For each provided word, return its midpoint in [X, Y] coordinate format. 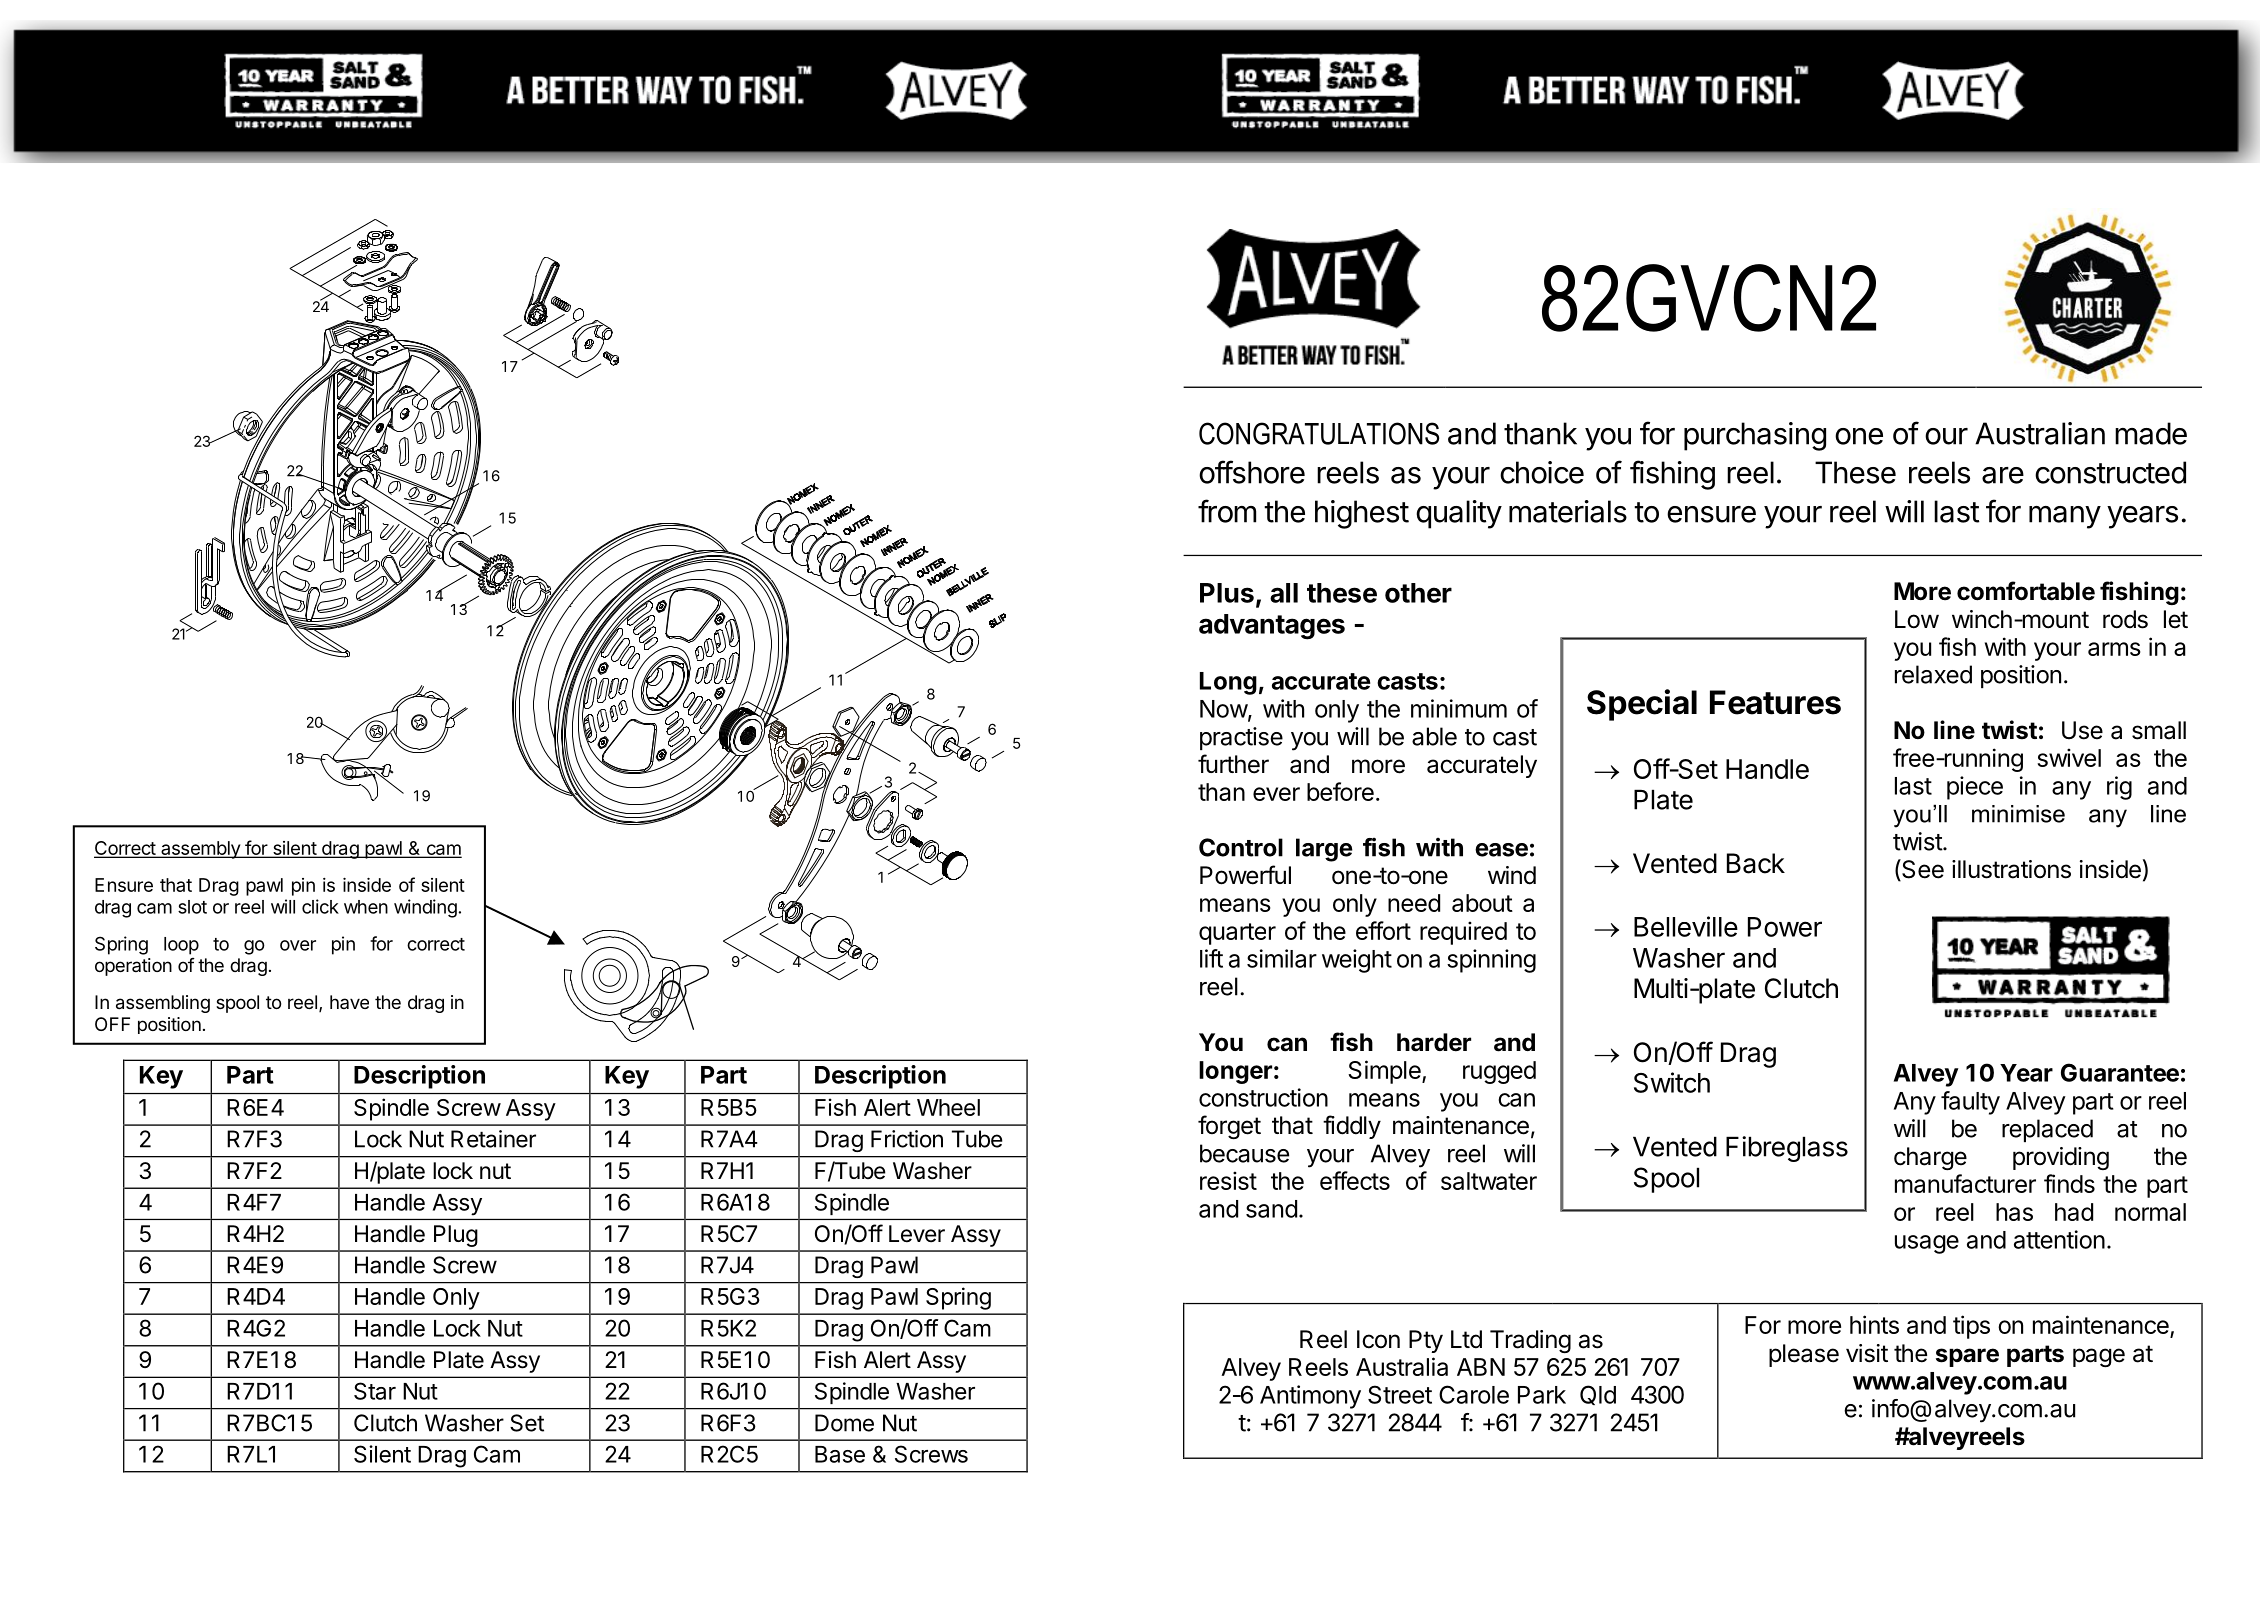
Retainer [493, 1139]
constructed [2110, 472]
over [298, 945]
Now [1224, 710]
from [1227, 511]
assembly [200, 850]
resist [1228, 1180]
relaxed [1933, 674]
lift [1211, 958]
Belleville [1686, 926]
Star [375, 1391]
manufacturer [1965, 1183]
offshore [1252, 472]
